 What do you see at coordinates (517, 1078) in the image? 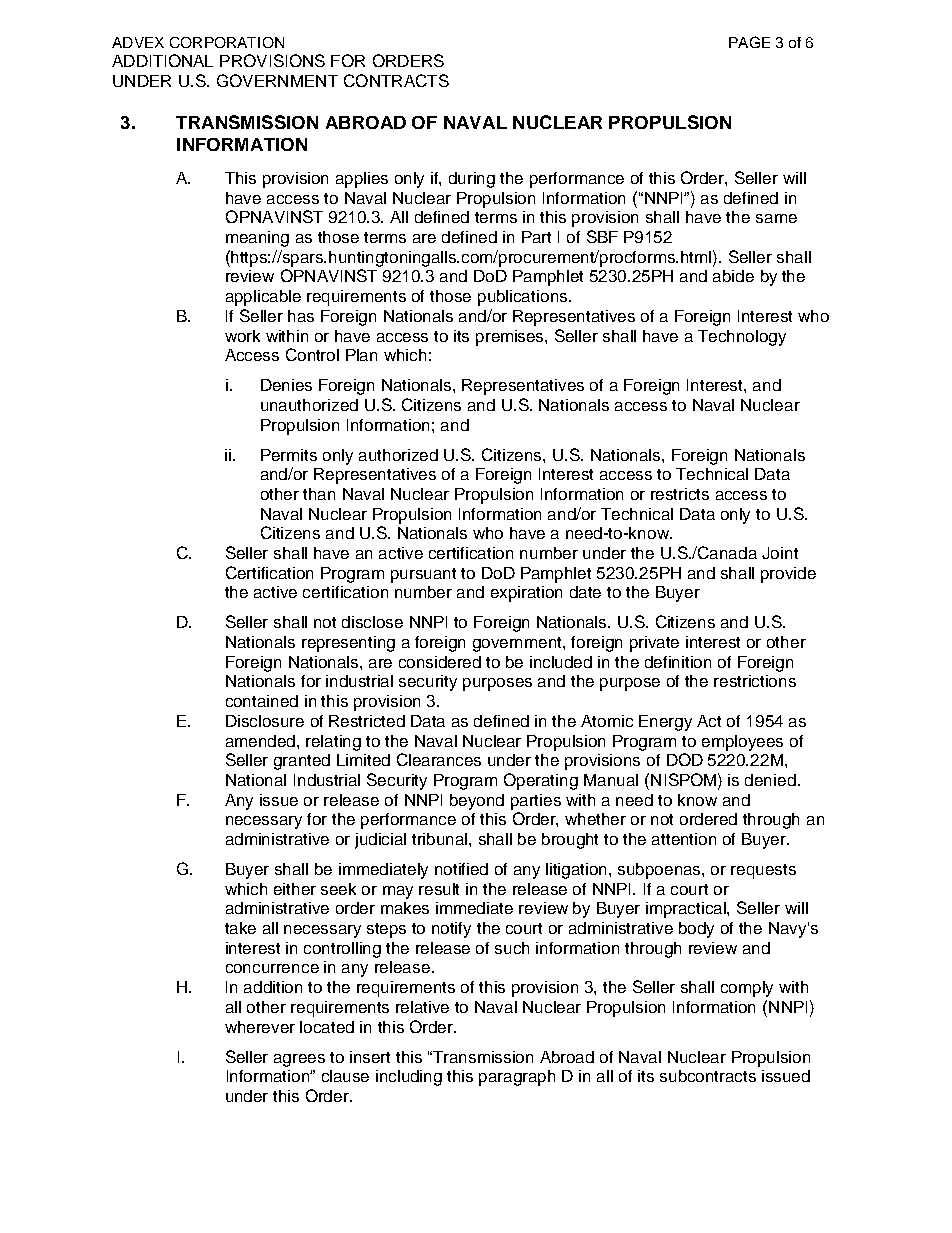
I see `paragraph` at bounding box center [517, 1078].
